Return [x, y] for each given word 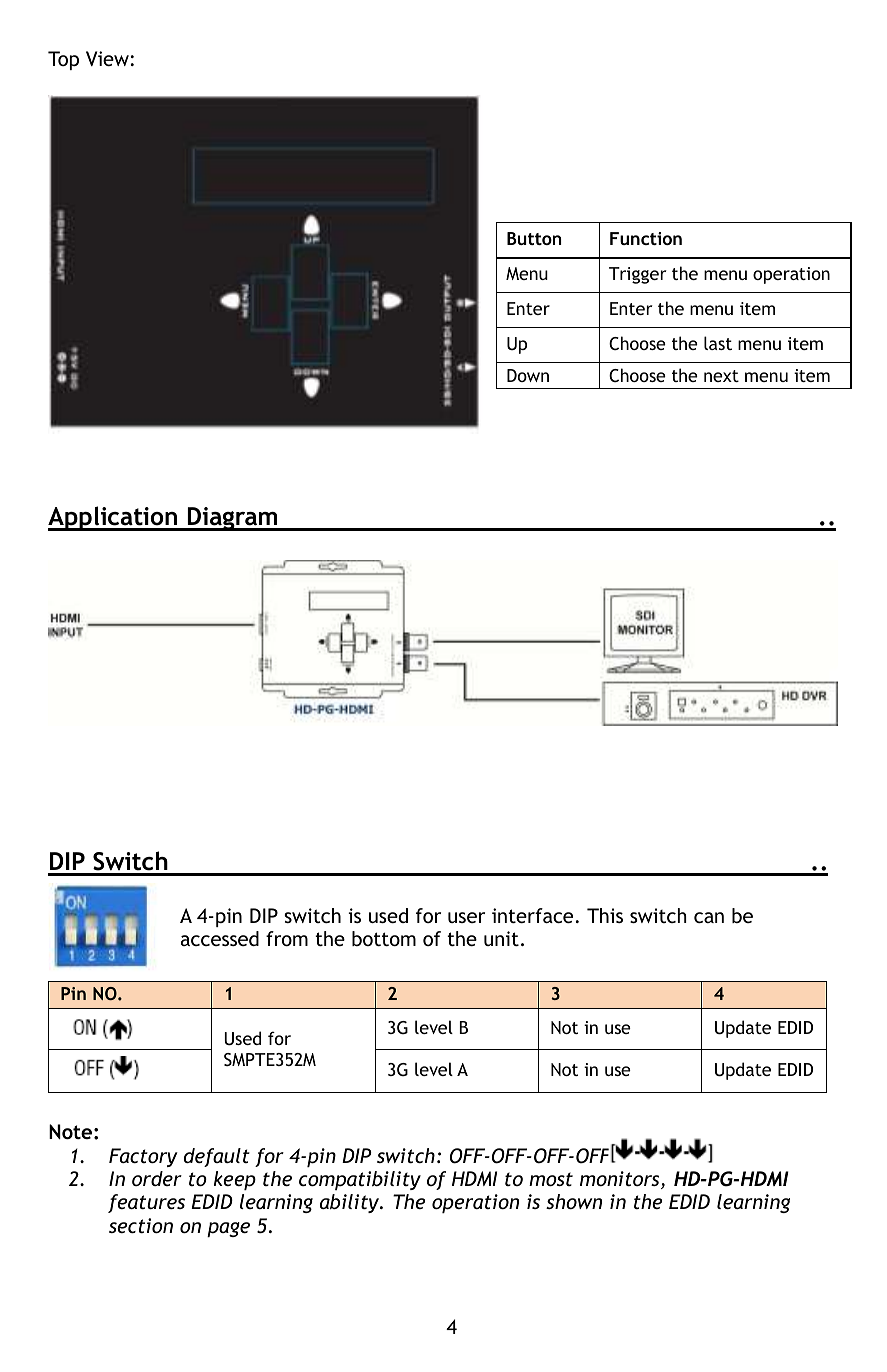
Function [646, 238]
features [146, 1203]
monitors [621, 1180]
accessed [220, 938]
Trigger [638, 275]
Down [528, 375]
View [107, 58]
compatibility [360, 1180]
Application [114, 518]
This [605, 915]
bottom [384, 938]
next [721, 376]
